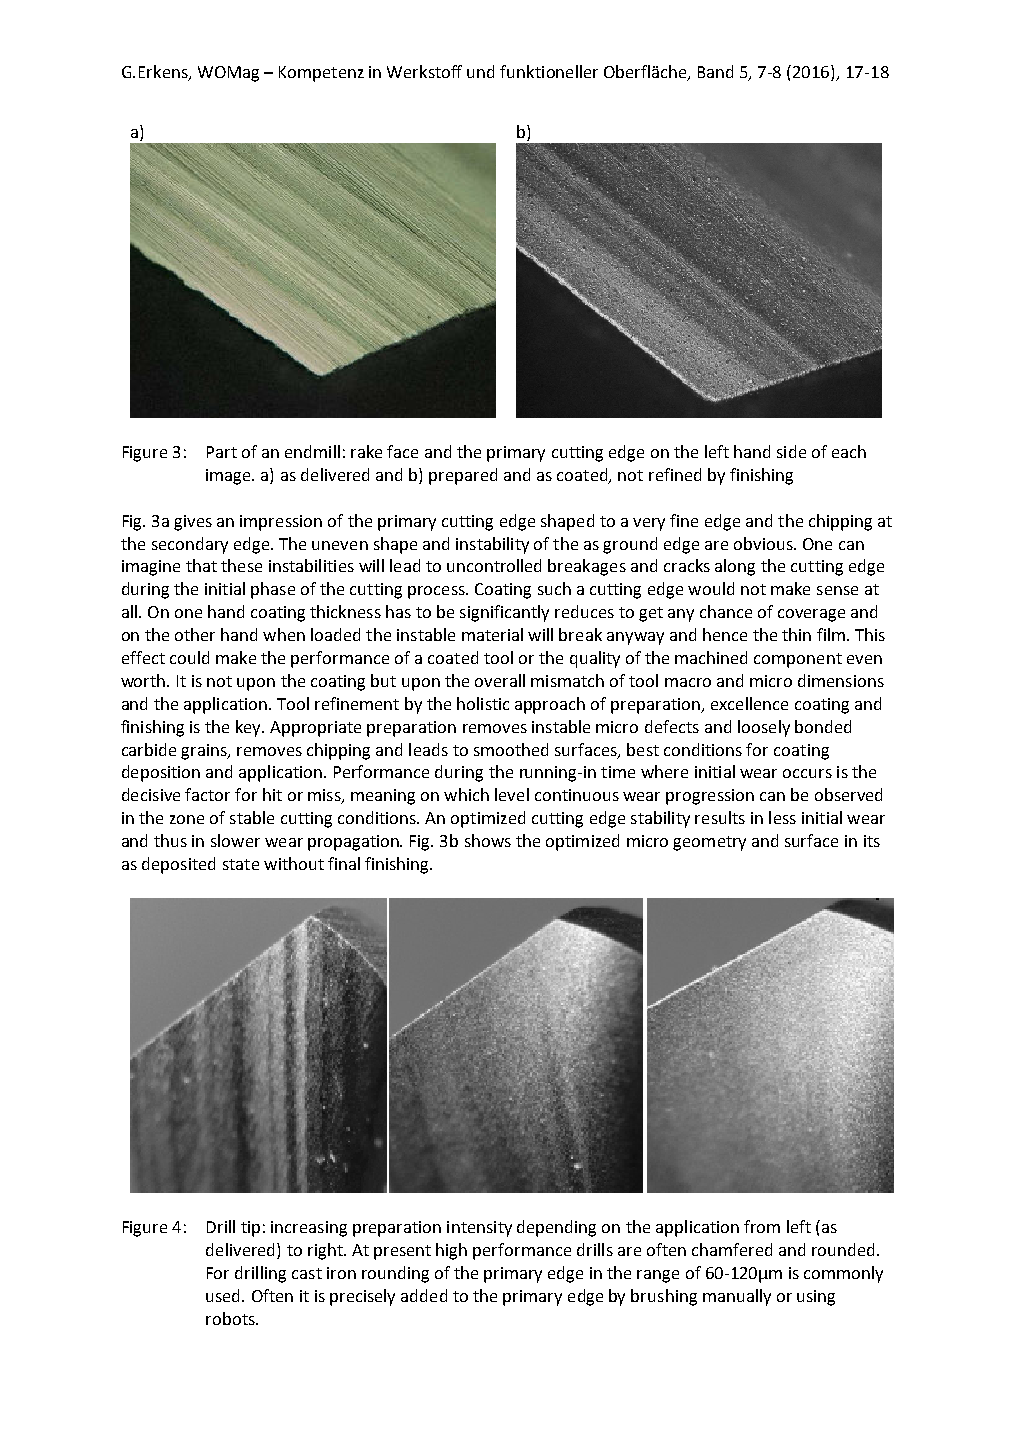 The width and height of the screenshot is (1014, 1435). I want to click on key, so click(249, 728).
